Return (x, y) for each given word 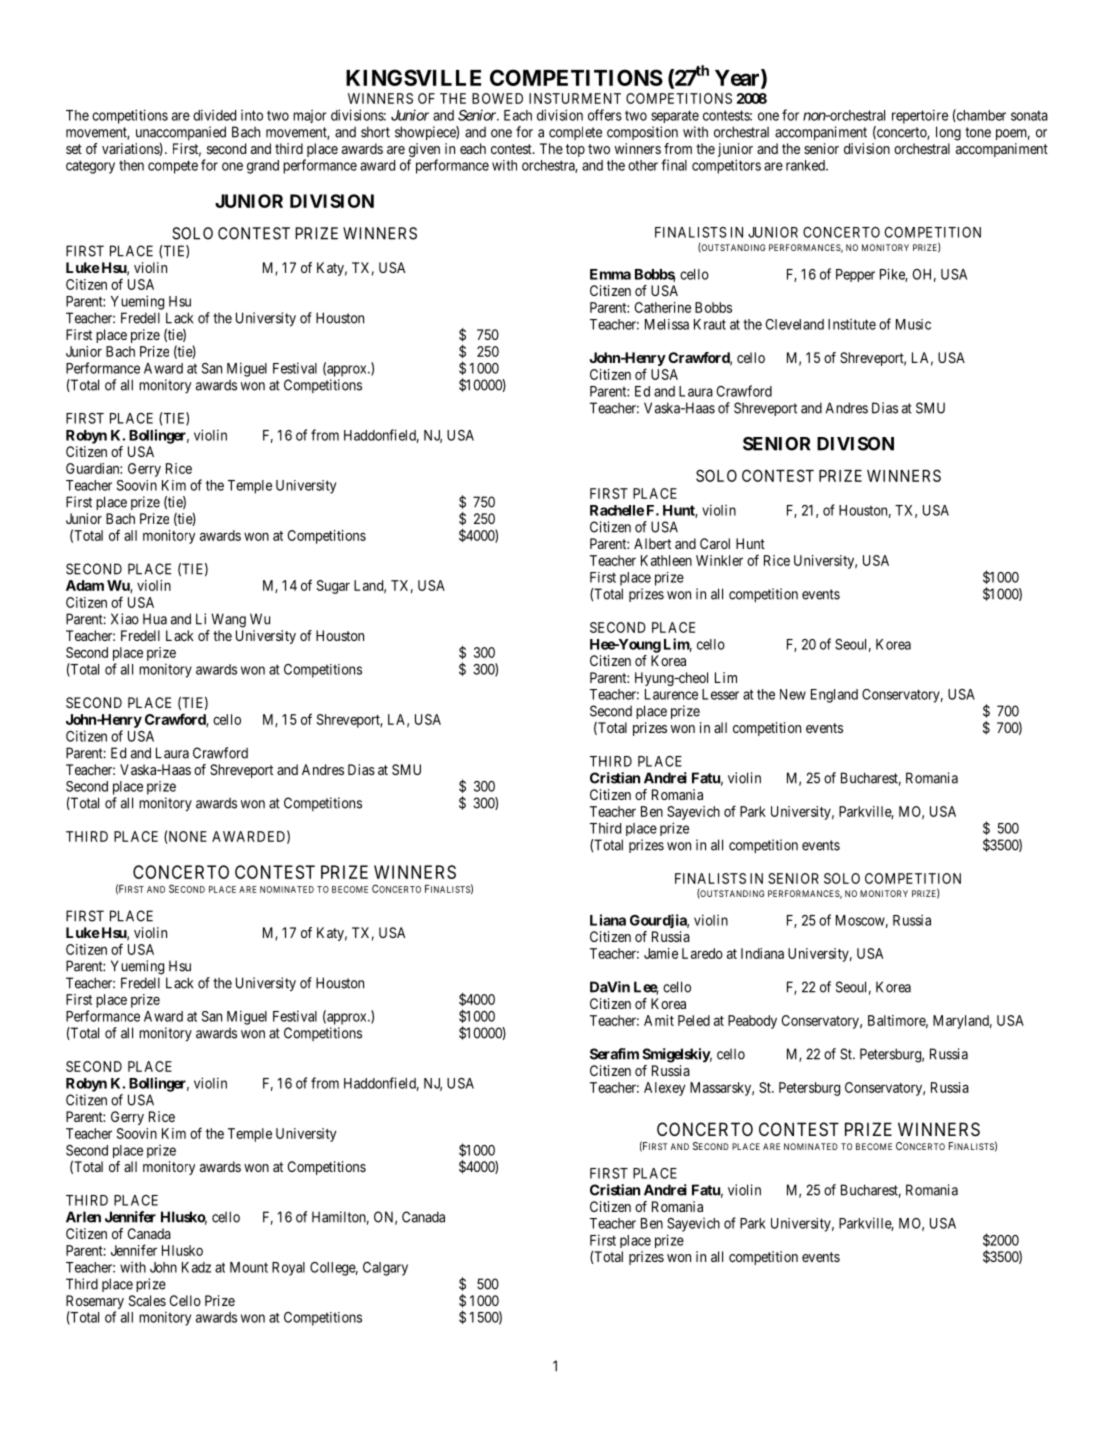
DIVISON (855, 444)
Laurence (671, 694)
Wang (228, 620)
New (793, 694)
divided (214, 115)
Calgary (385, 1269)
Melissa (667, 324)
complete (575, 133)
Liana (608, 920)
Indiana (762, 953)
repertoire (920, 116)
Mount (249, 1267)
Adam (85, 585)
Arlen (83, 1217)
